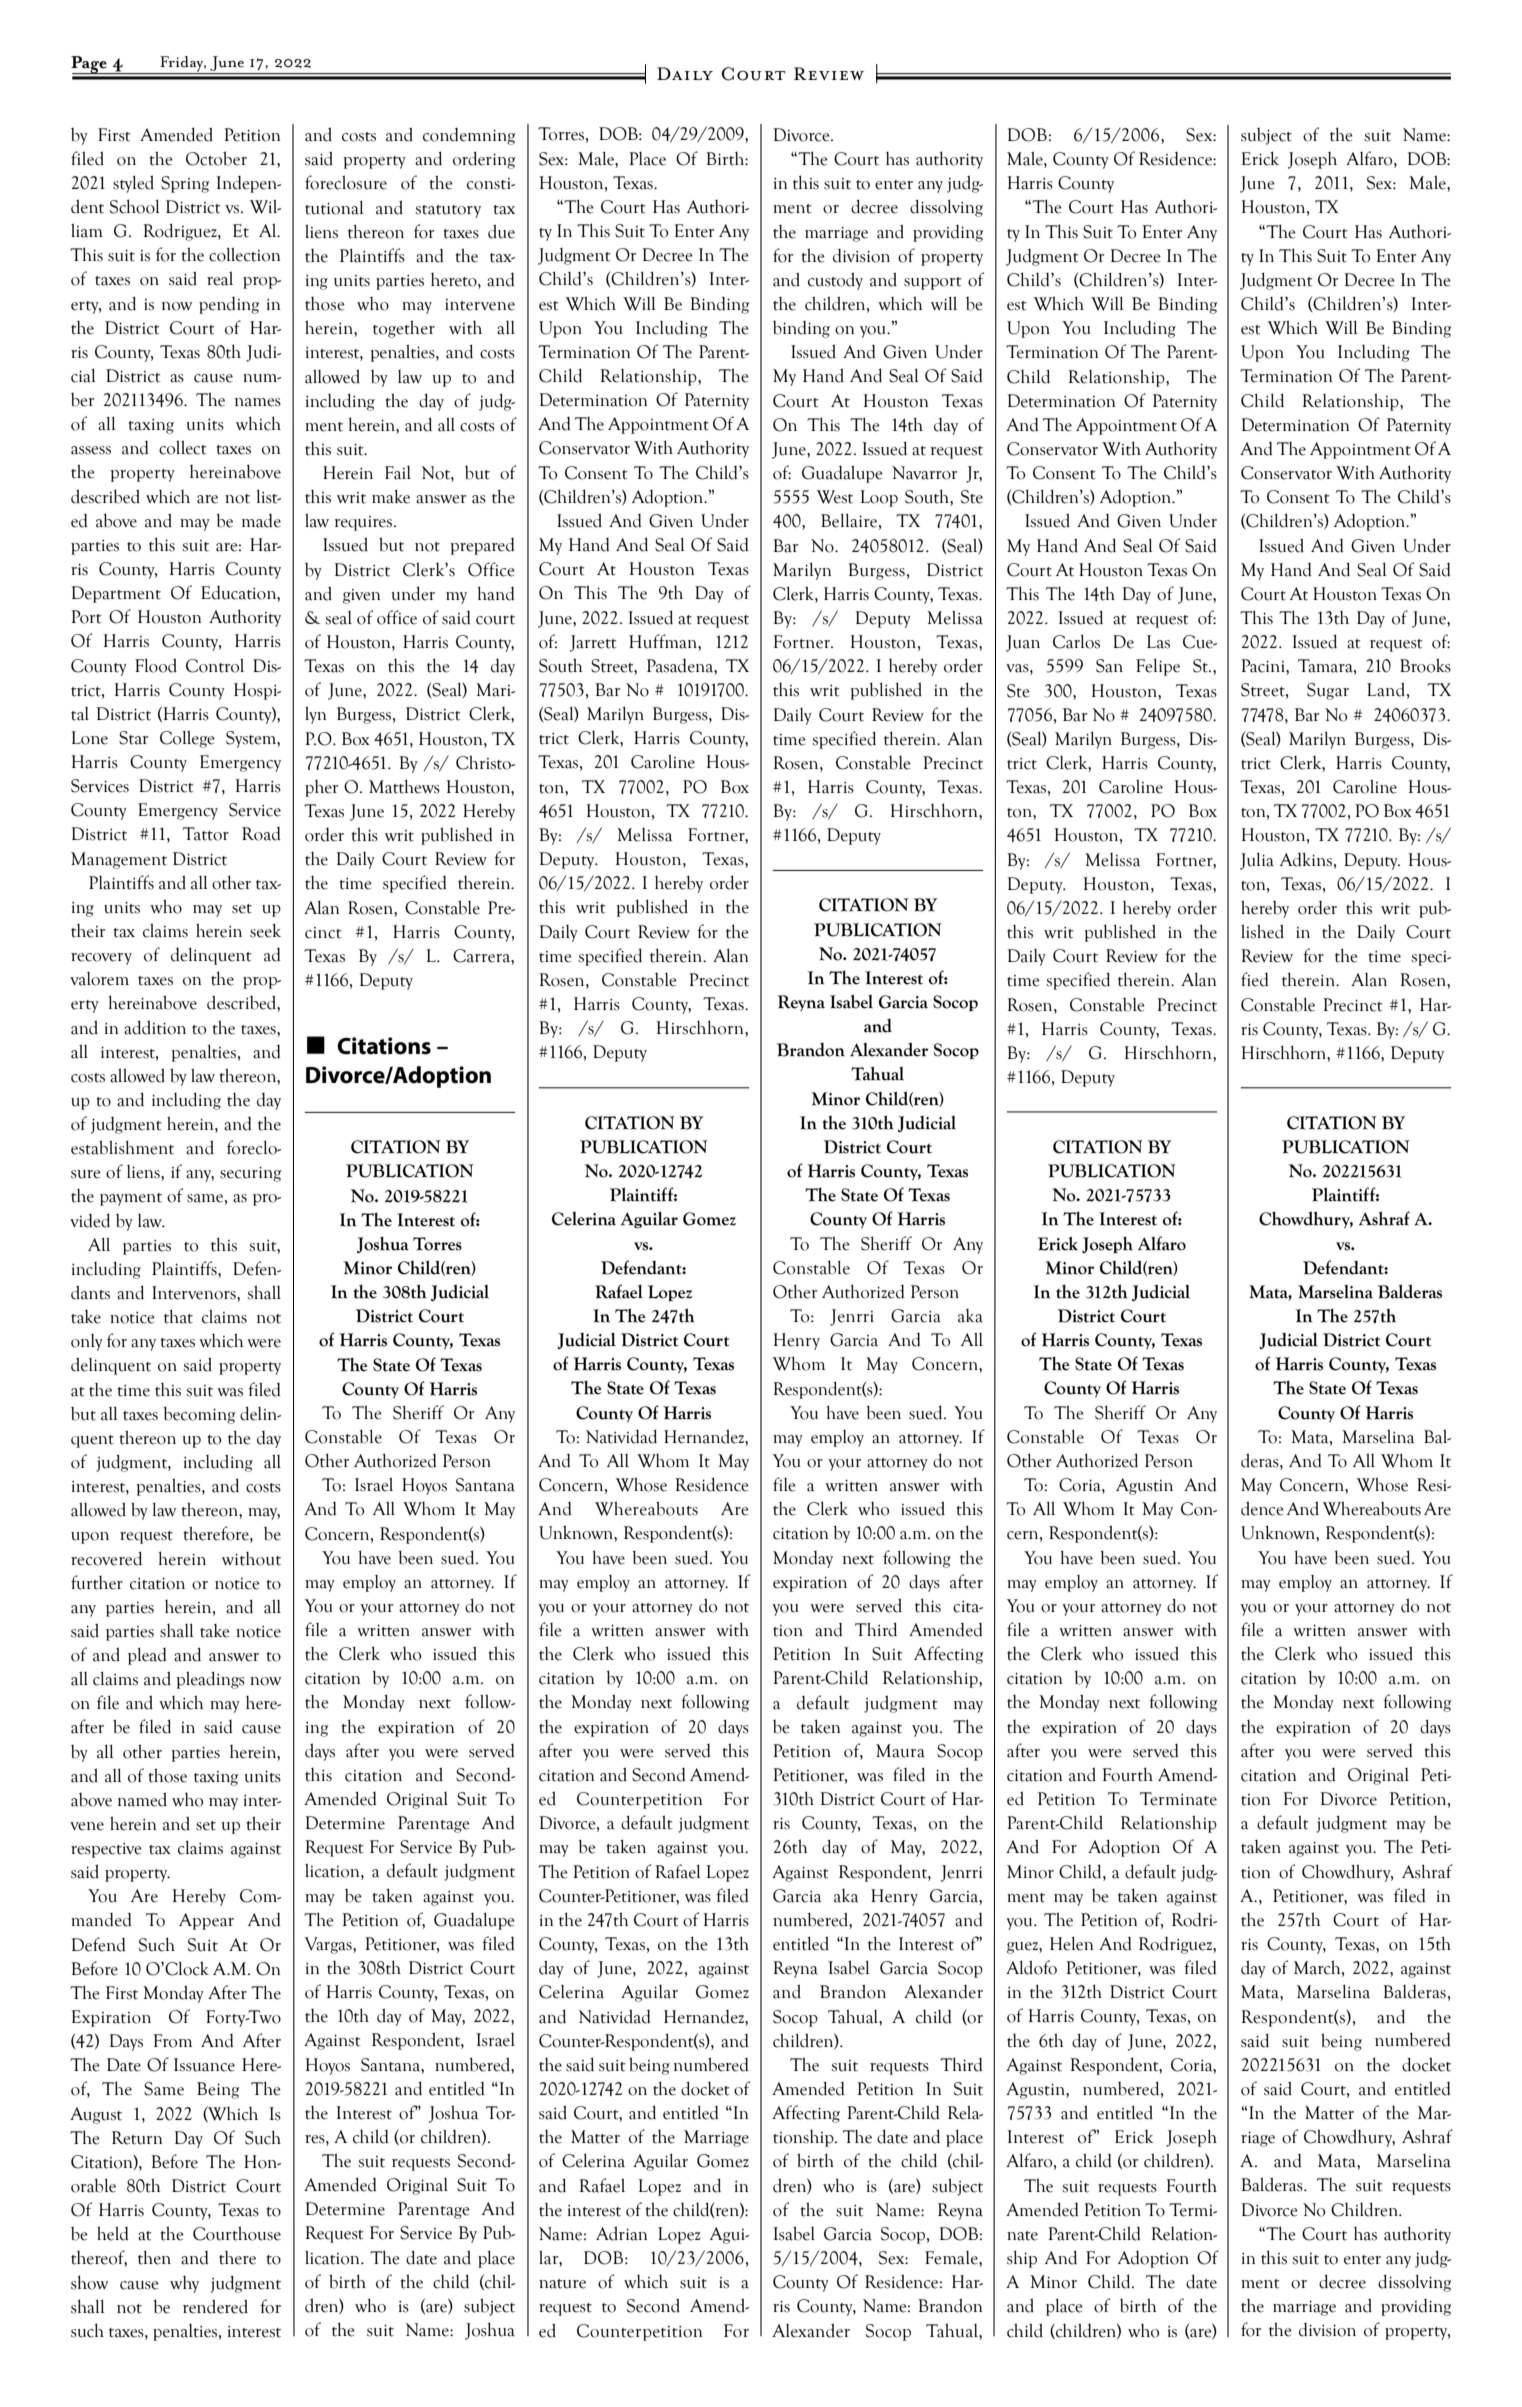 Image resolution: width=1522 pixels, height=2407 pixels. I want to click on Road, so click(261, 834).
